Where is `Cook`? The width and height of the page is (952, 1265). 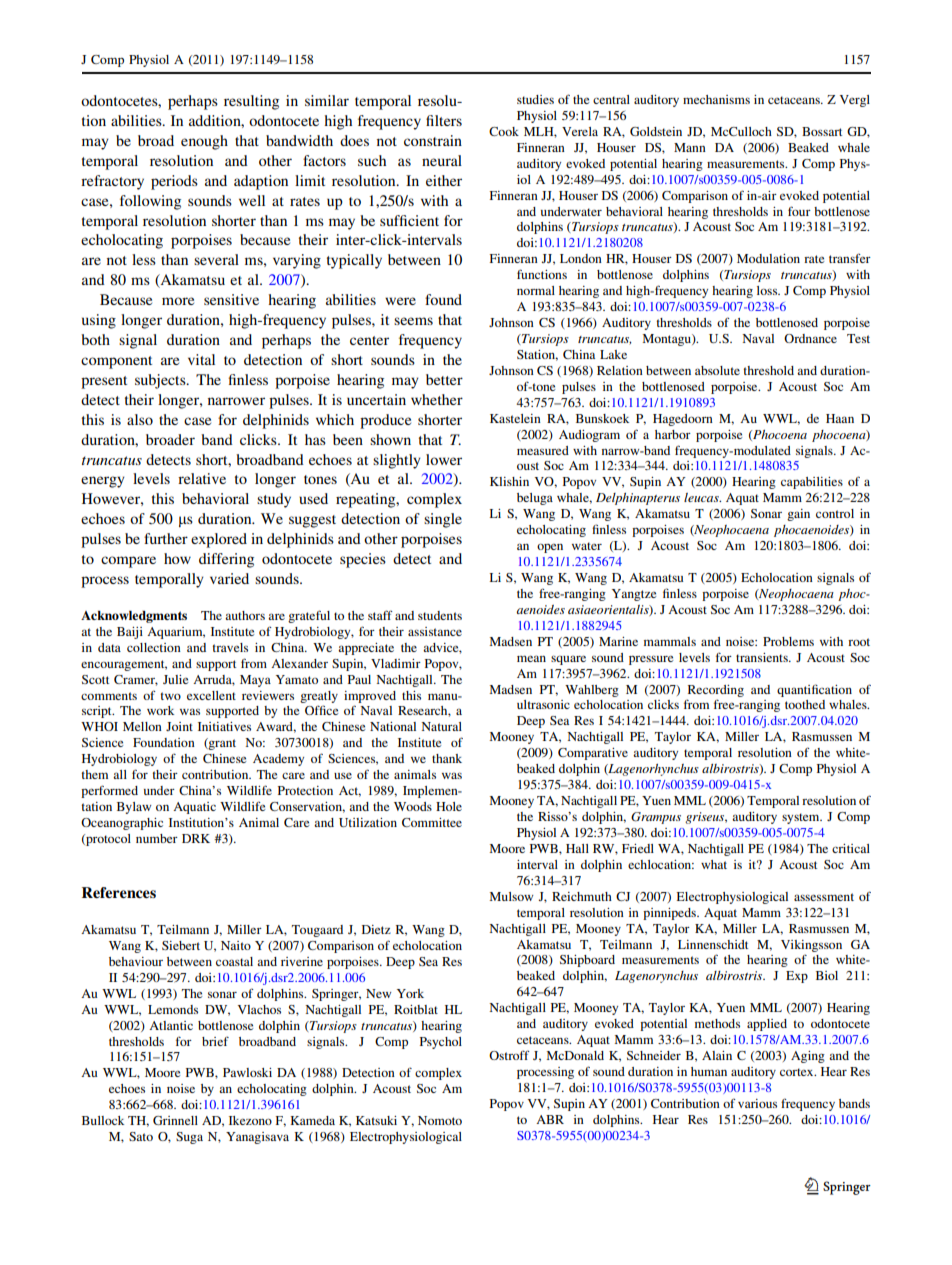
Cook is located at coordinates (504, 131).
